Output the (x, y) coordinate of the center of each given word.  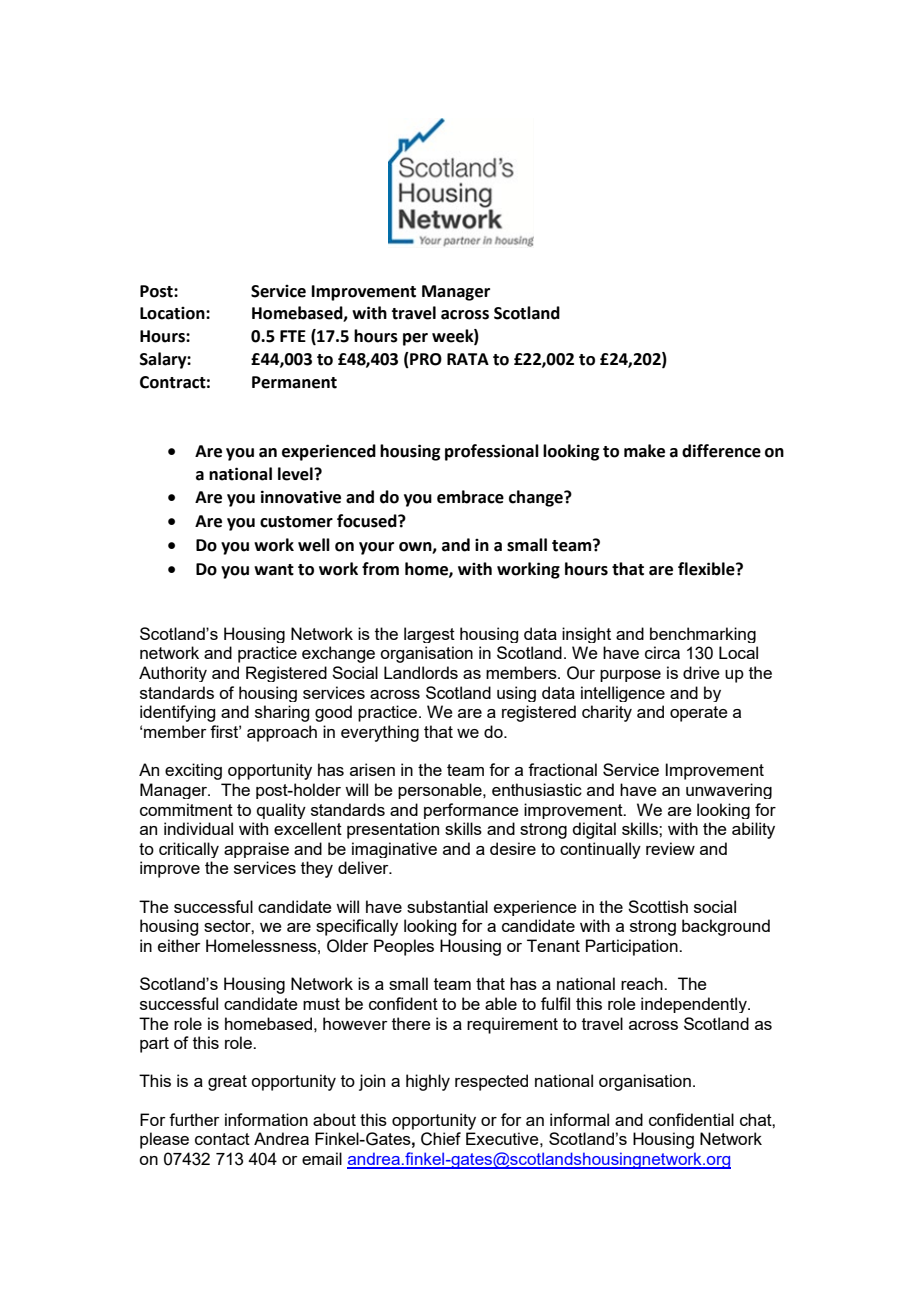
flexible (707, 569)
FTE (293, 336)
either (179, 945)
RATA (468, 359)
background (726, 927)
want (274, 570)
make (644, 451)
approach (282, 733)
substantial (447, 906)
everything (380, 733)
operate (699, 714)
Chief (441, 1139)
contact (222, 1139)
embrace (470, 497)
